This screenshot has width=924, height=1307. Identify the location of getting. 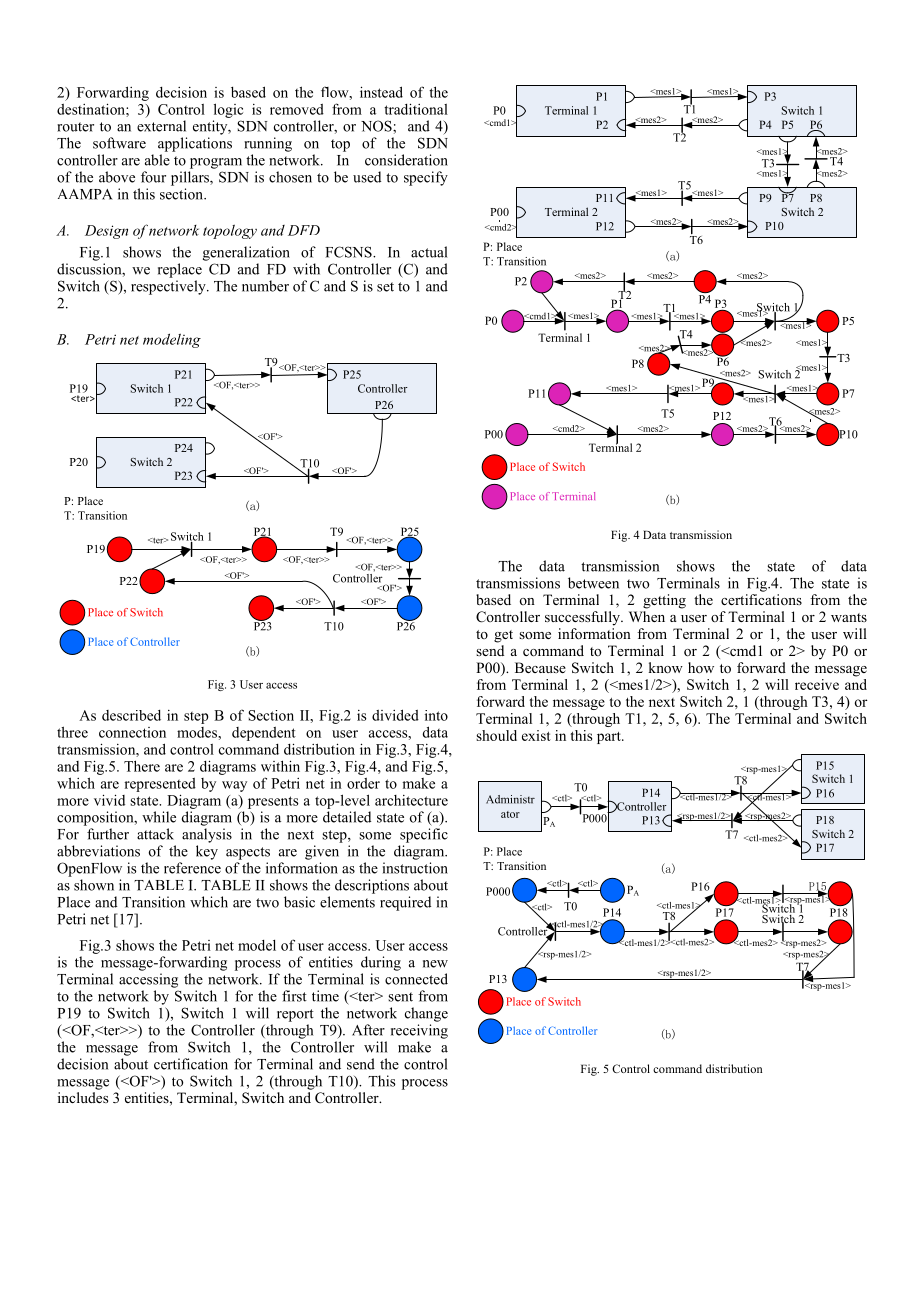
(664, 601).
